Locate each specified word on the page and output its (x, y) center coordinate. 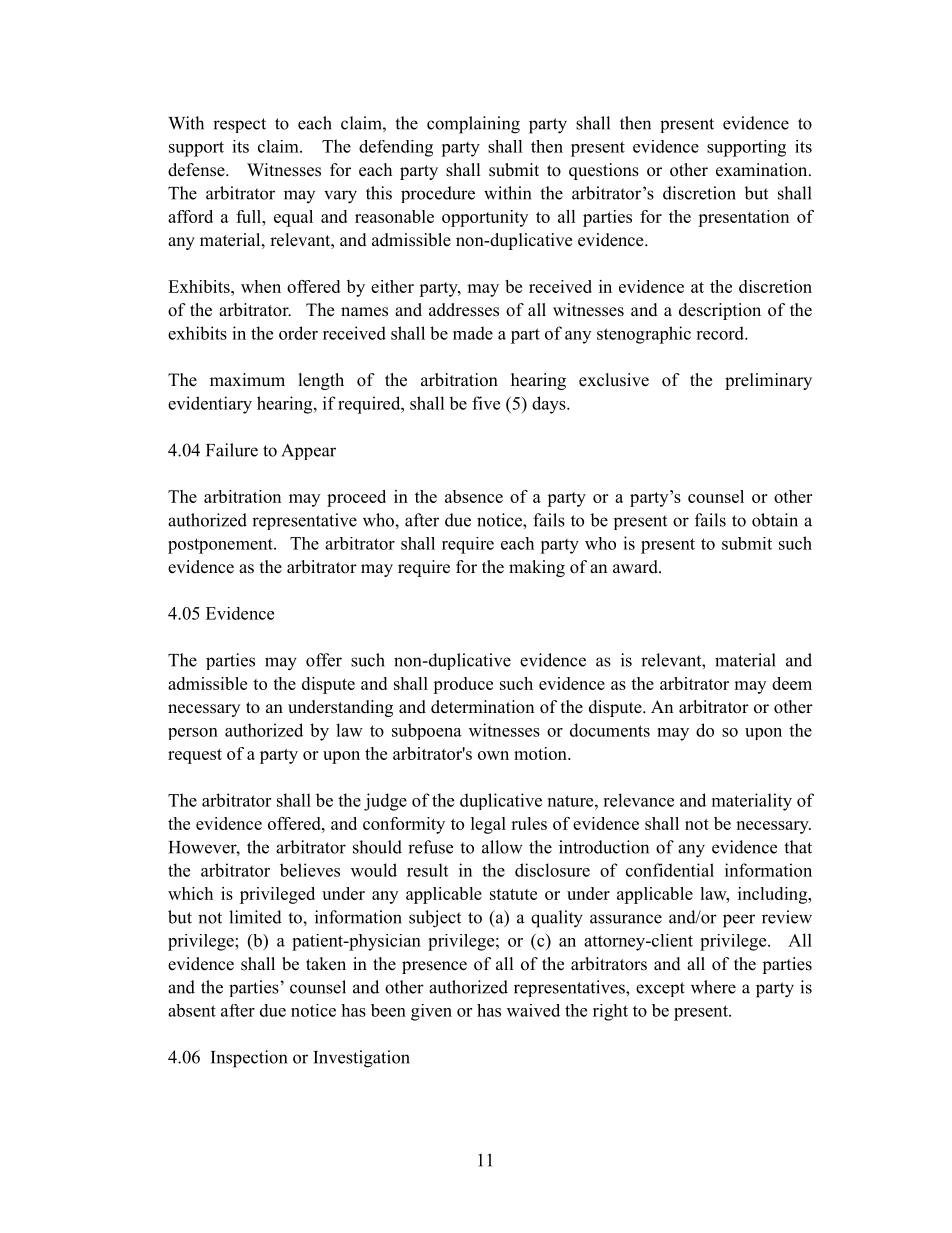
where (713, 987)
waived (533, 1010)
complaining (473, 125)
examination (763, 170)
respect (239, 125)
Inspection (249, 1059)
